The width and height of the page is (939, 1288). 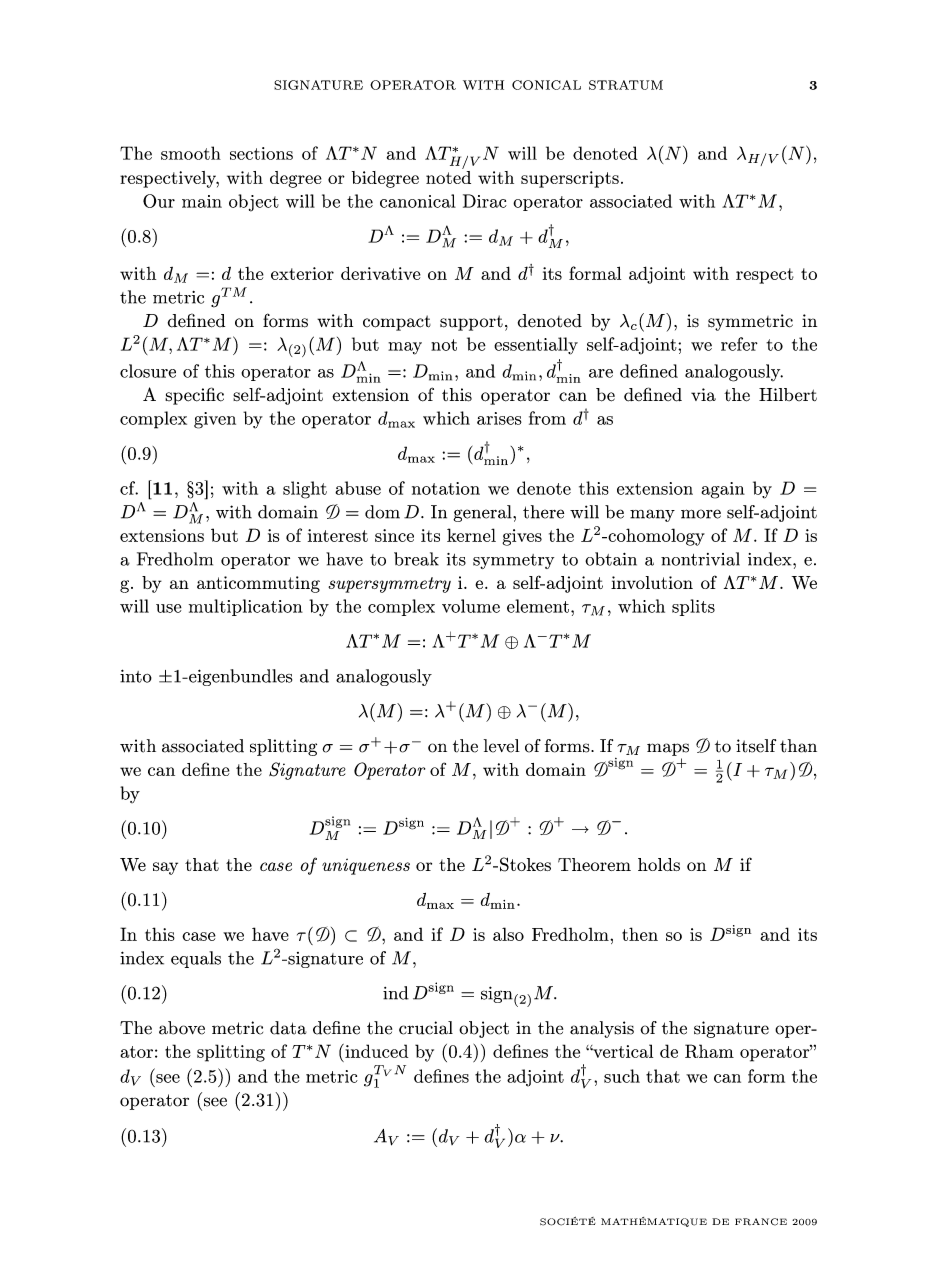 What do you see at coordinates (215, 420) in the page?
I see `given` at bounding box center [215, 420].
